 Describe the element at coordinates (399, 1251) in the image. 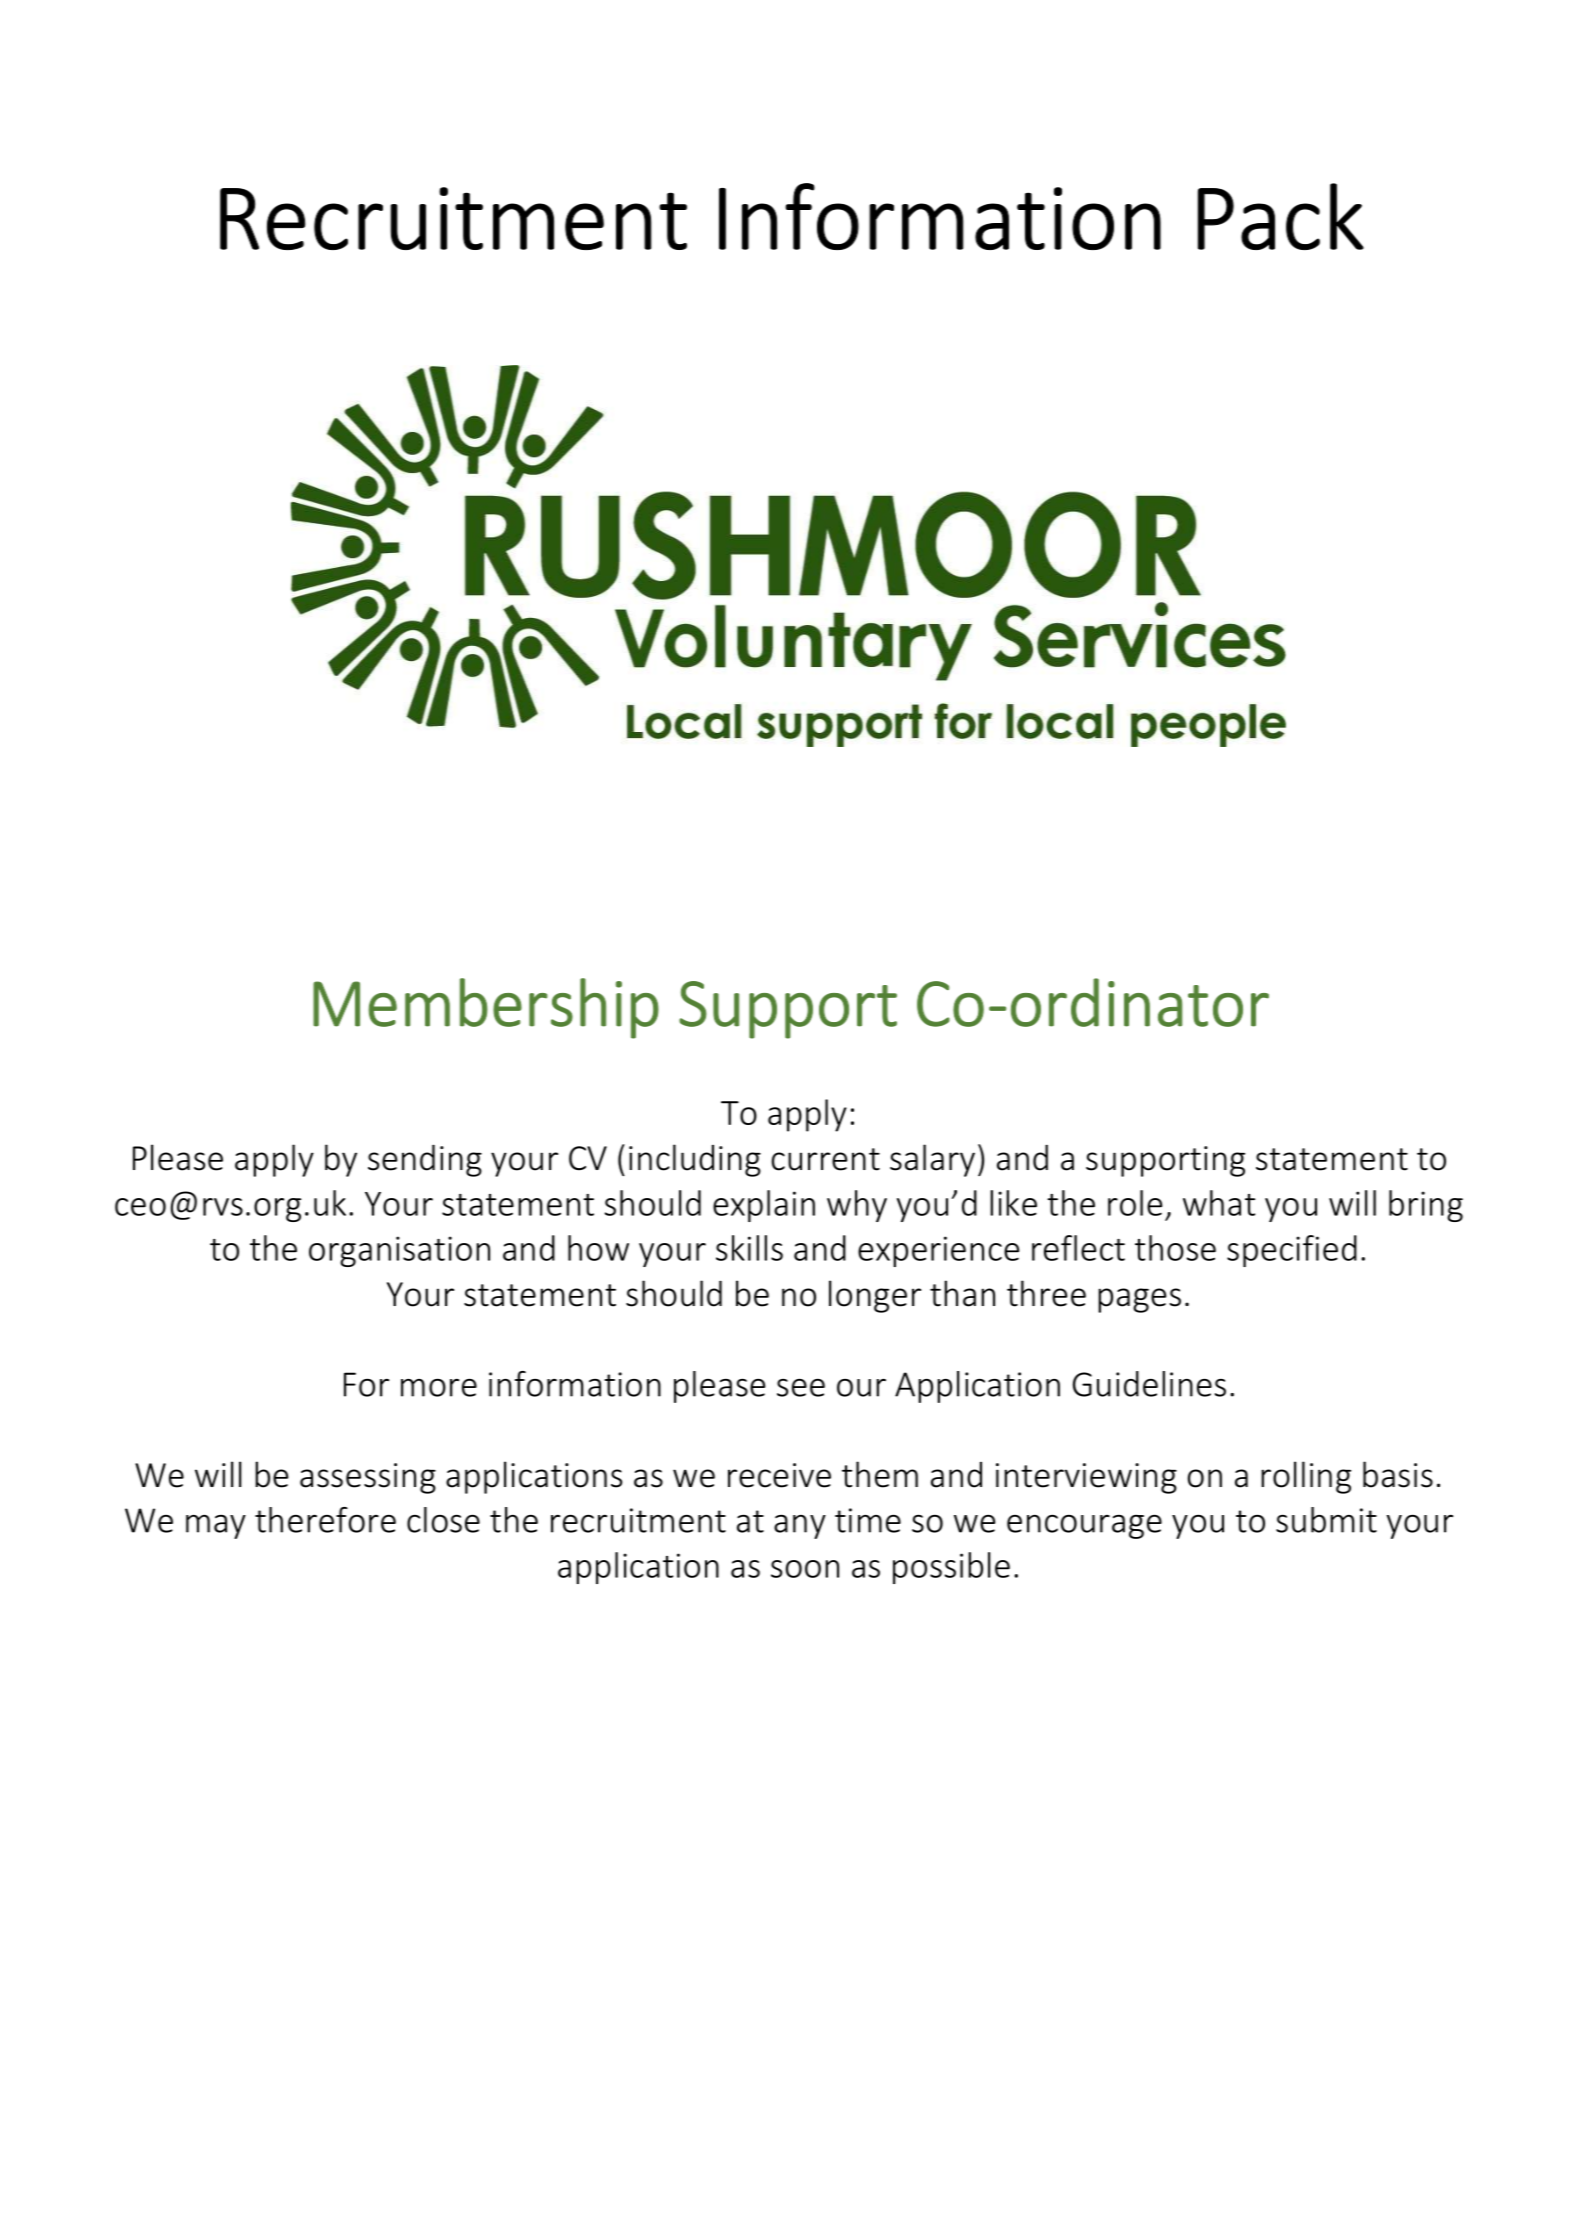

I see `organisation` at that location.
